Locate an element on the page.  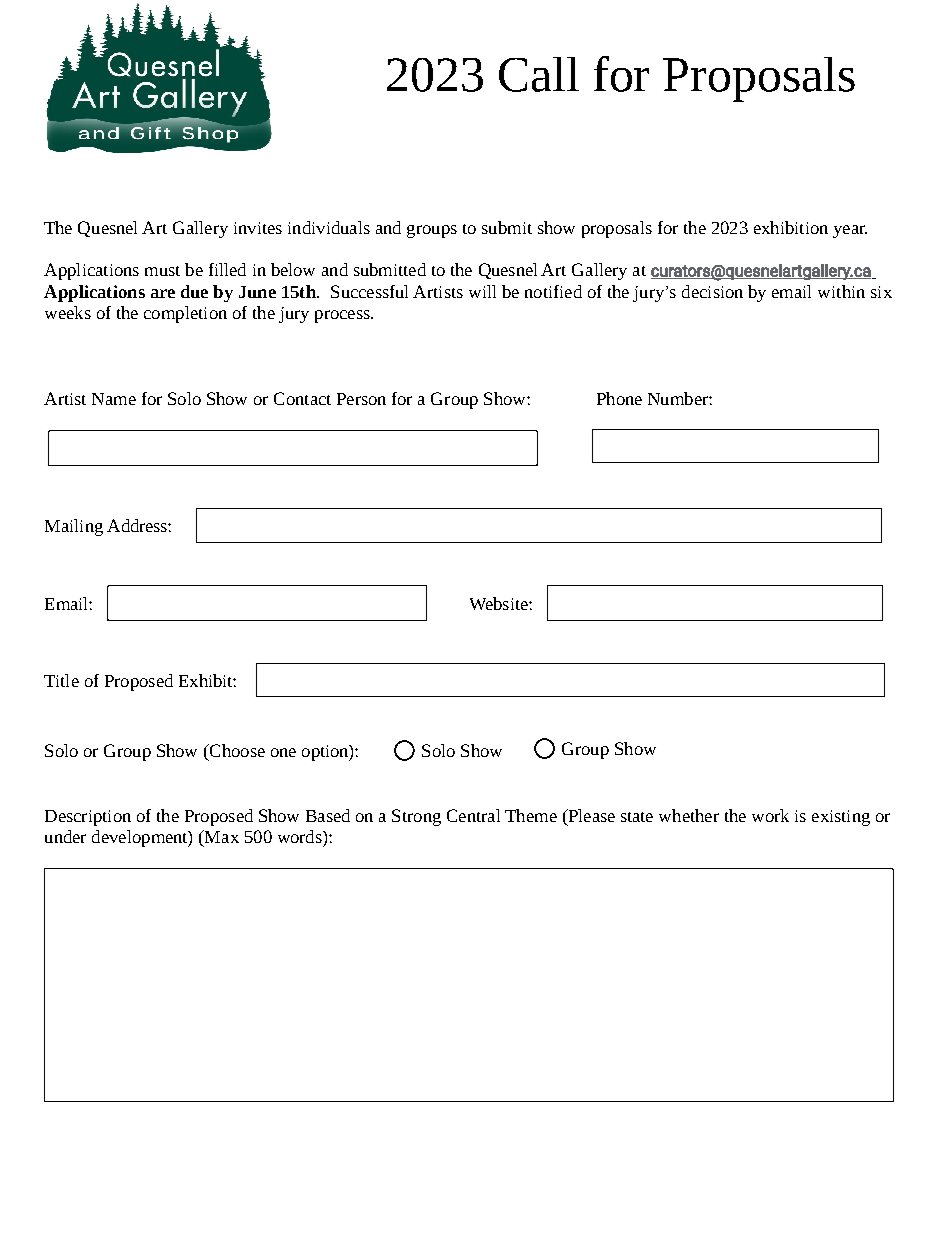
Name is located at coordinates (114, 399).
